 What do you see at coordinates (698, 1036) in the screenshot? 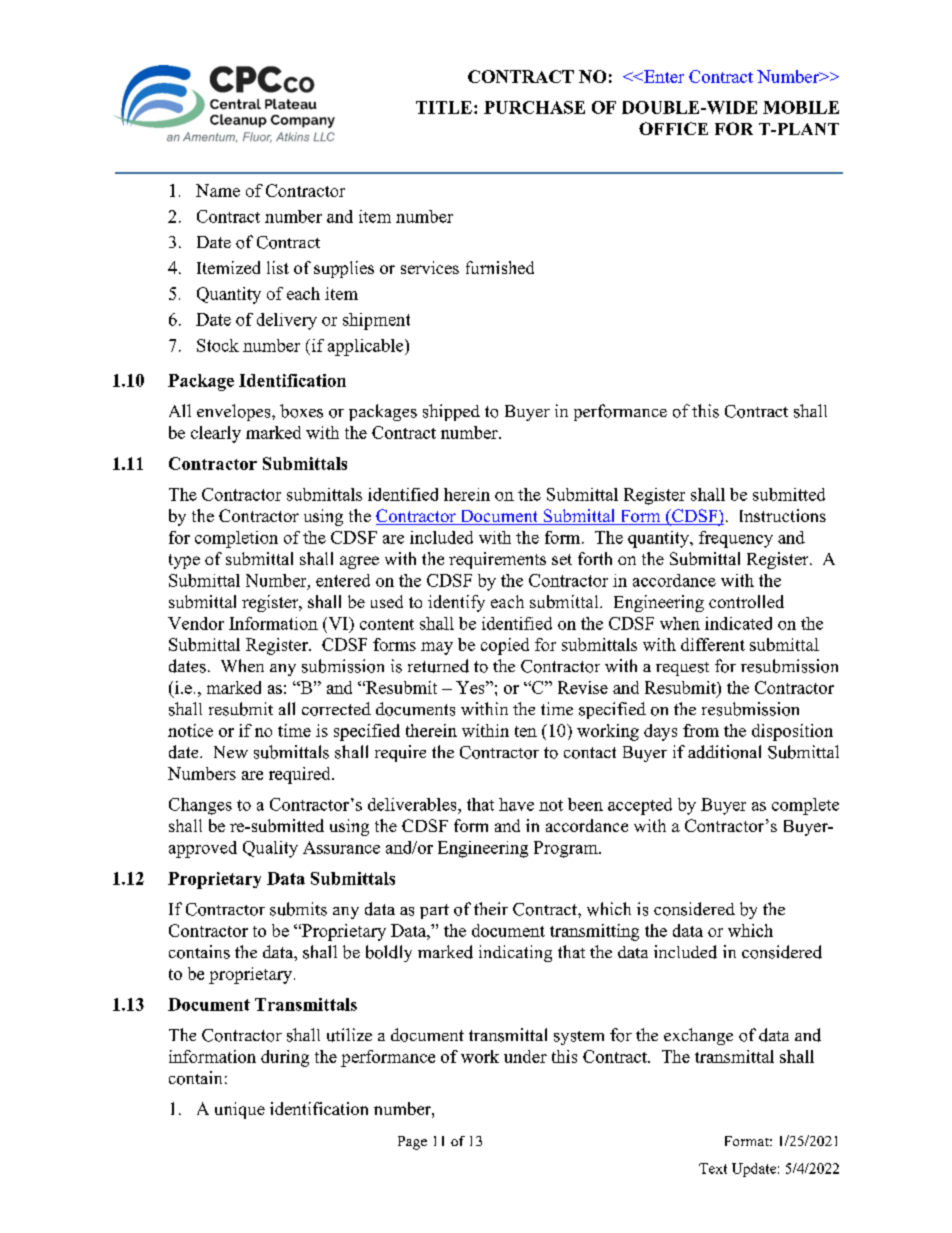
I see `exchange` at bounding box center [698, 1036].
